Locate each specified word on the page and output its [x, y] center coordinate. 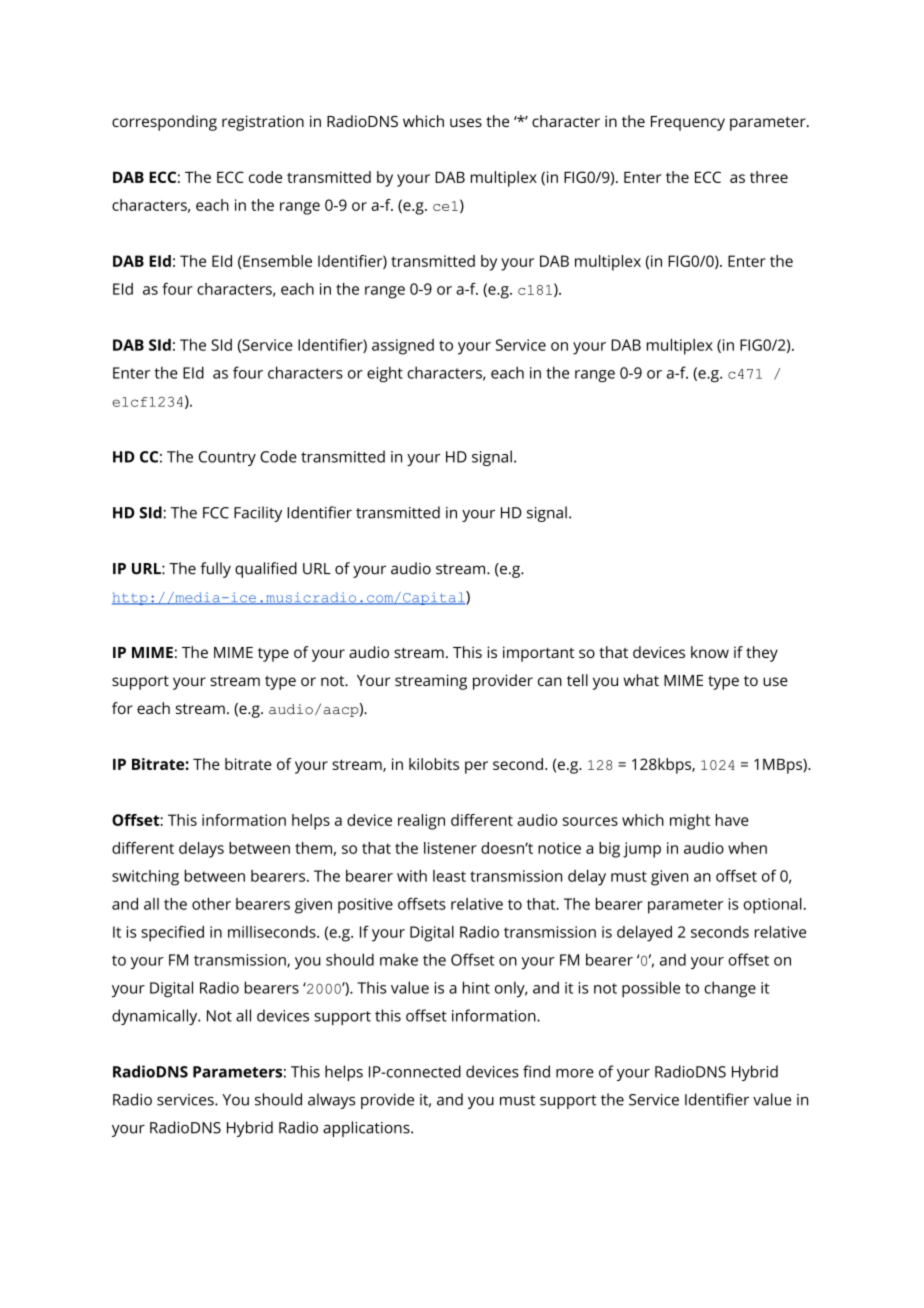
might [690, 822]
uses [466, 122]
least [449, 876]
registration [263, 123]
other [211, 904]
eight [385, 374]
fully [215, 570]
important [538, 654]
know [710, 652]
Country [227, 458]
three [769, 177]
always [331, 1101]
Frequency [688, 123]
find [536, 1071]
